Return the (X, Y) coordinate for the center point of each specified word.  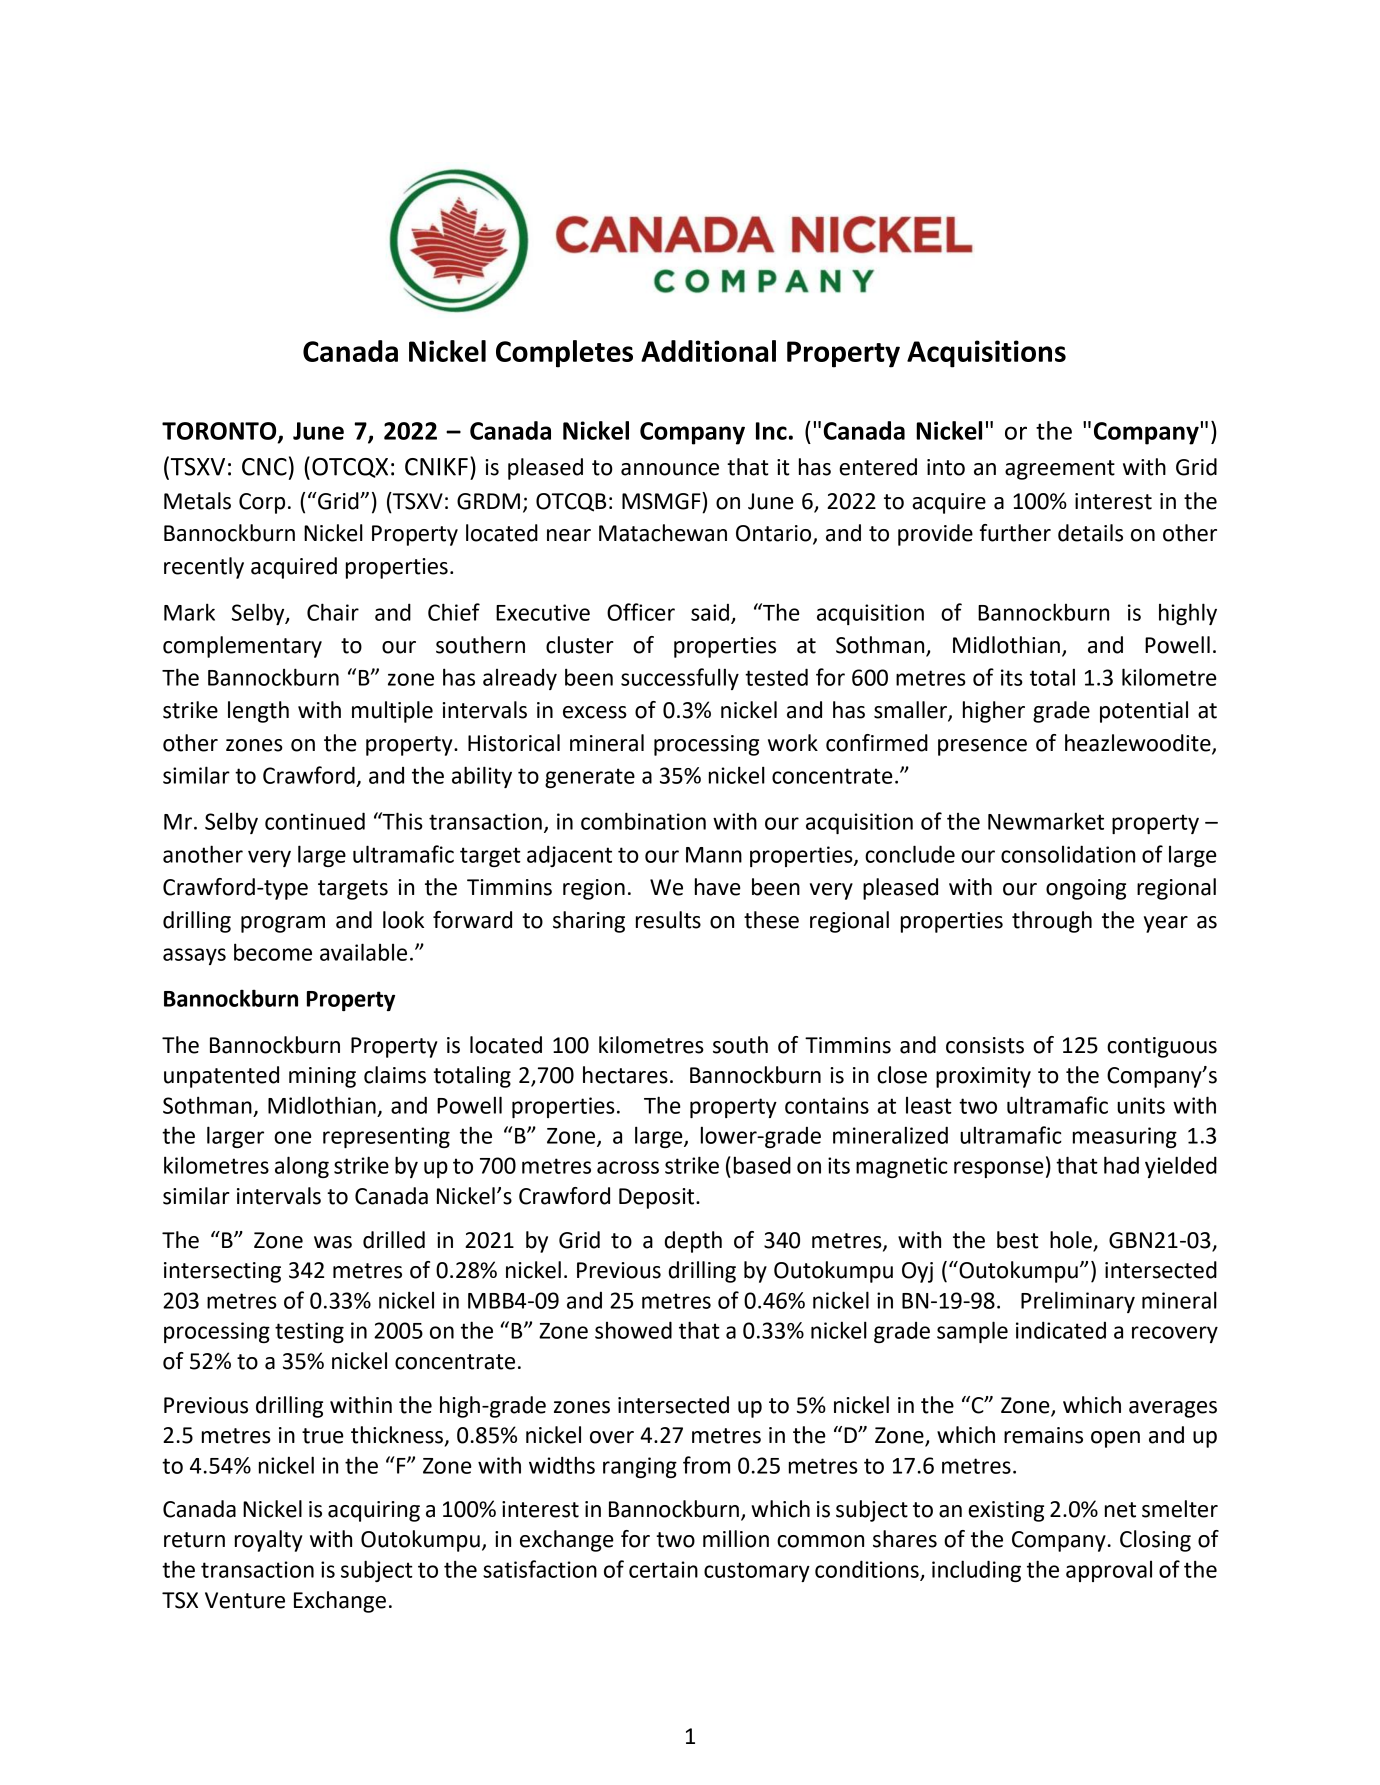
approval (1109, 1571)
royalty (268, 1541)
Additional (708, 351)
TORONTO (220, 432)
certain (663, 1569)
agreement (1060, 470)
